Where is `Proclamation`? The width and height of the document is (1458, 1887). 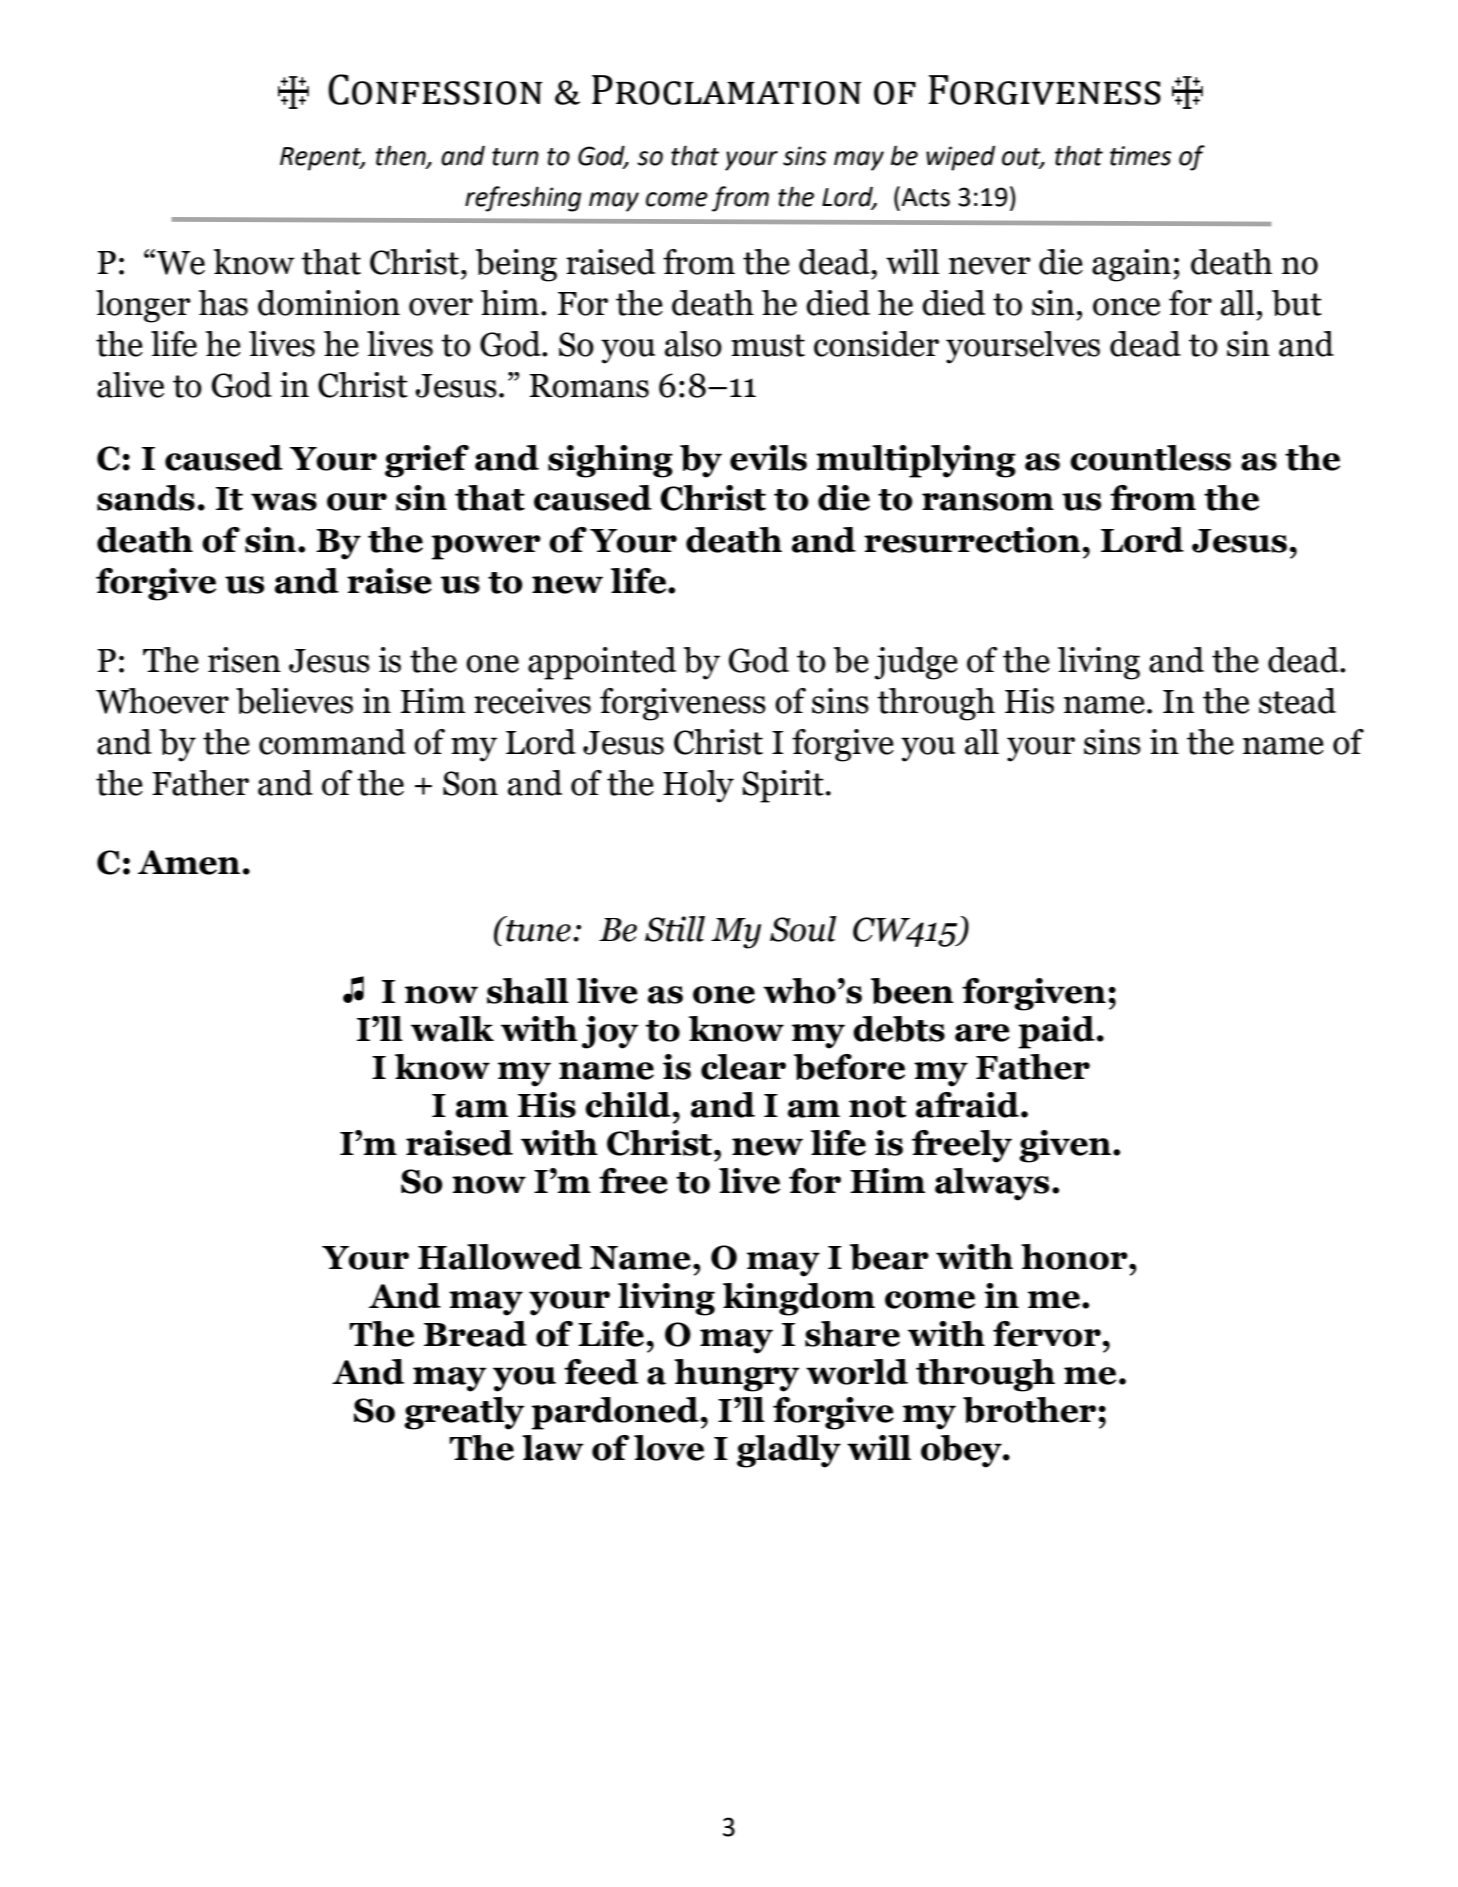
Proclamation is located at coordinates (727, 90).
